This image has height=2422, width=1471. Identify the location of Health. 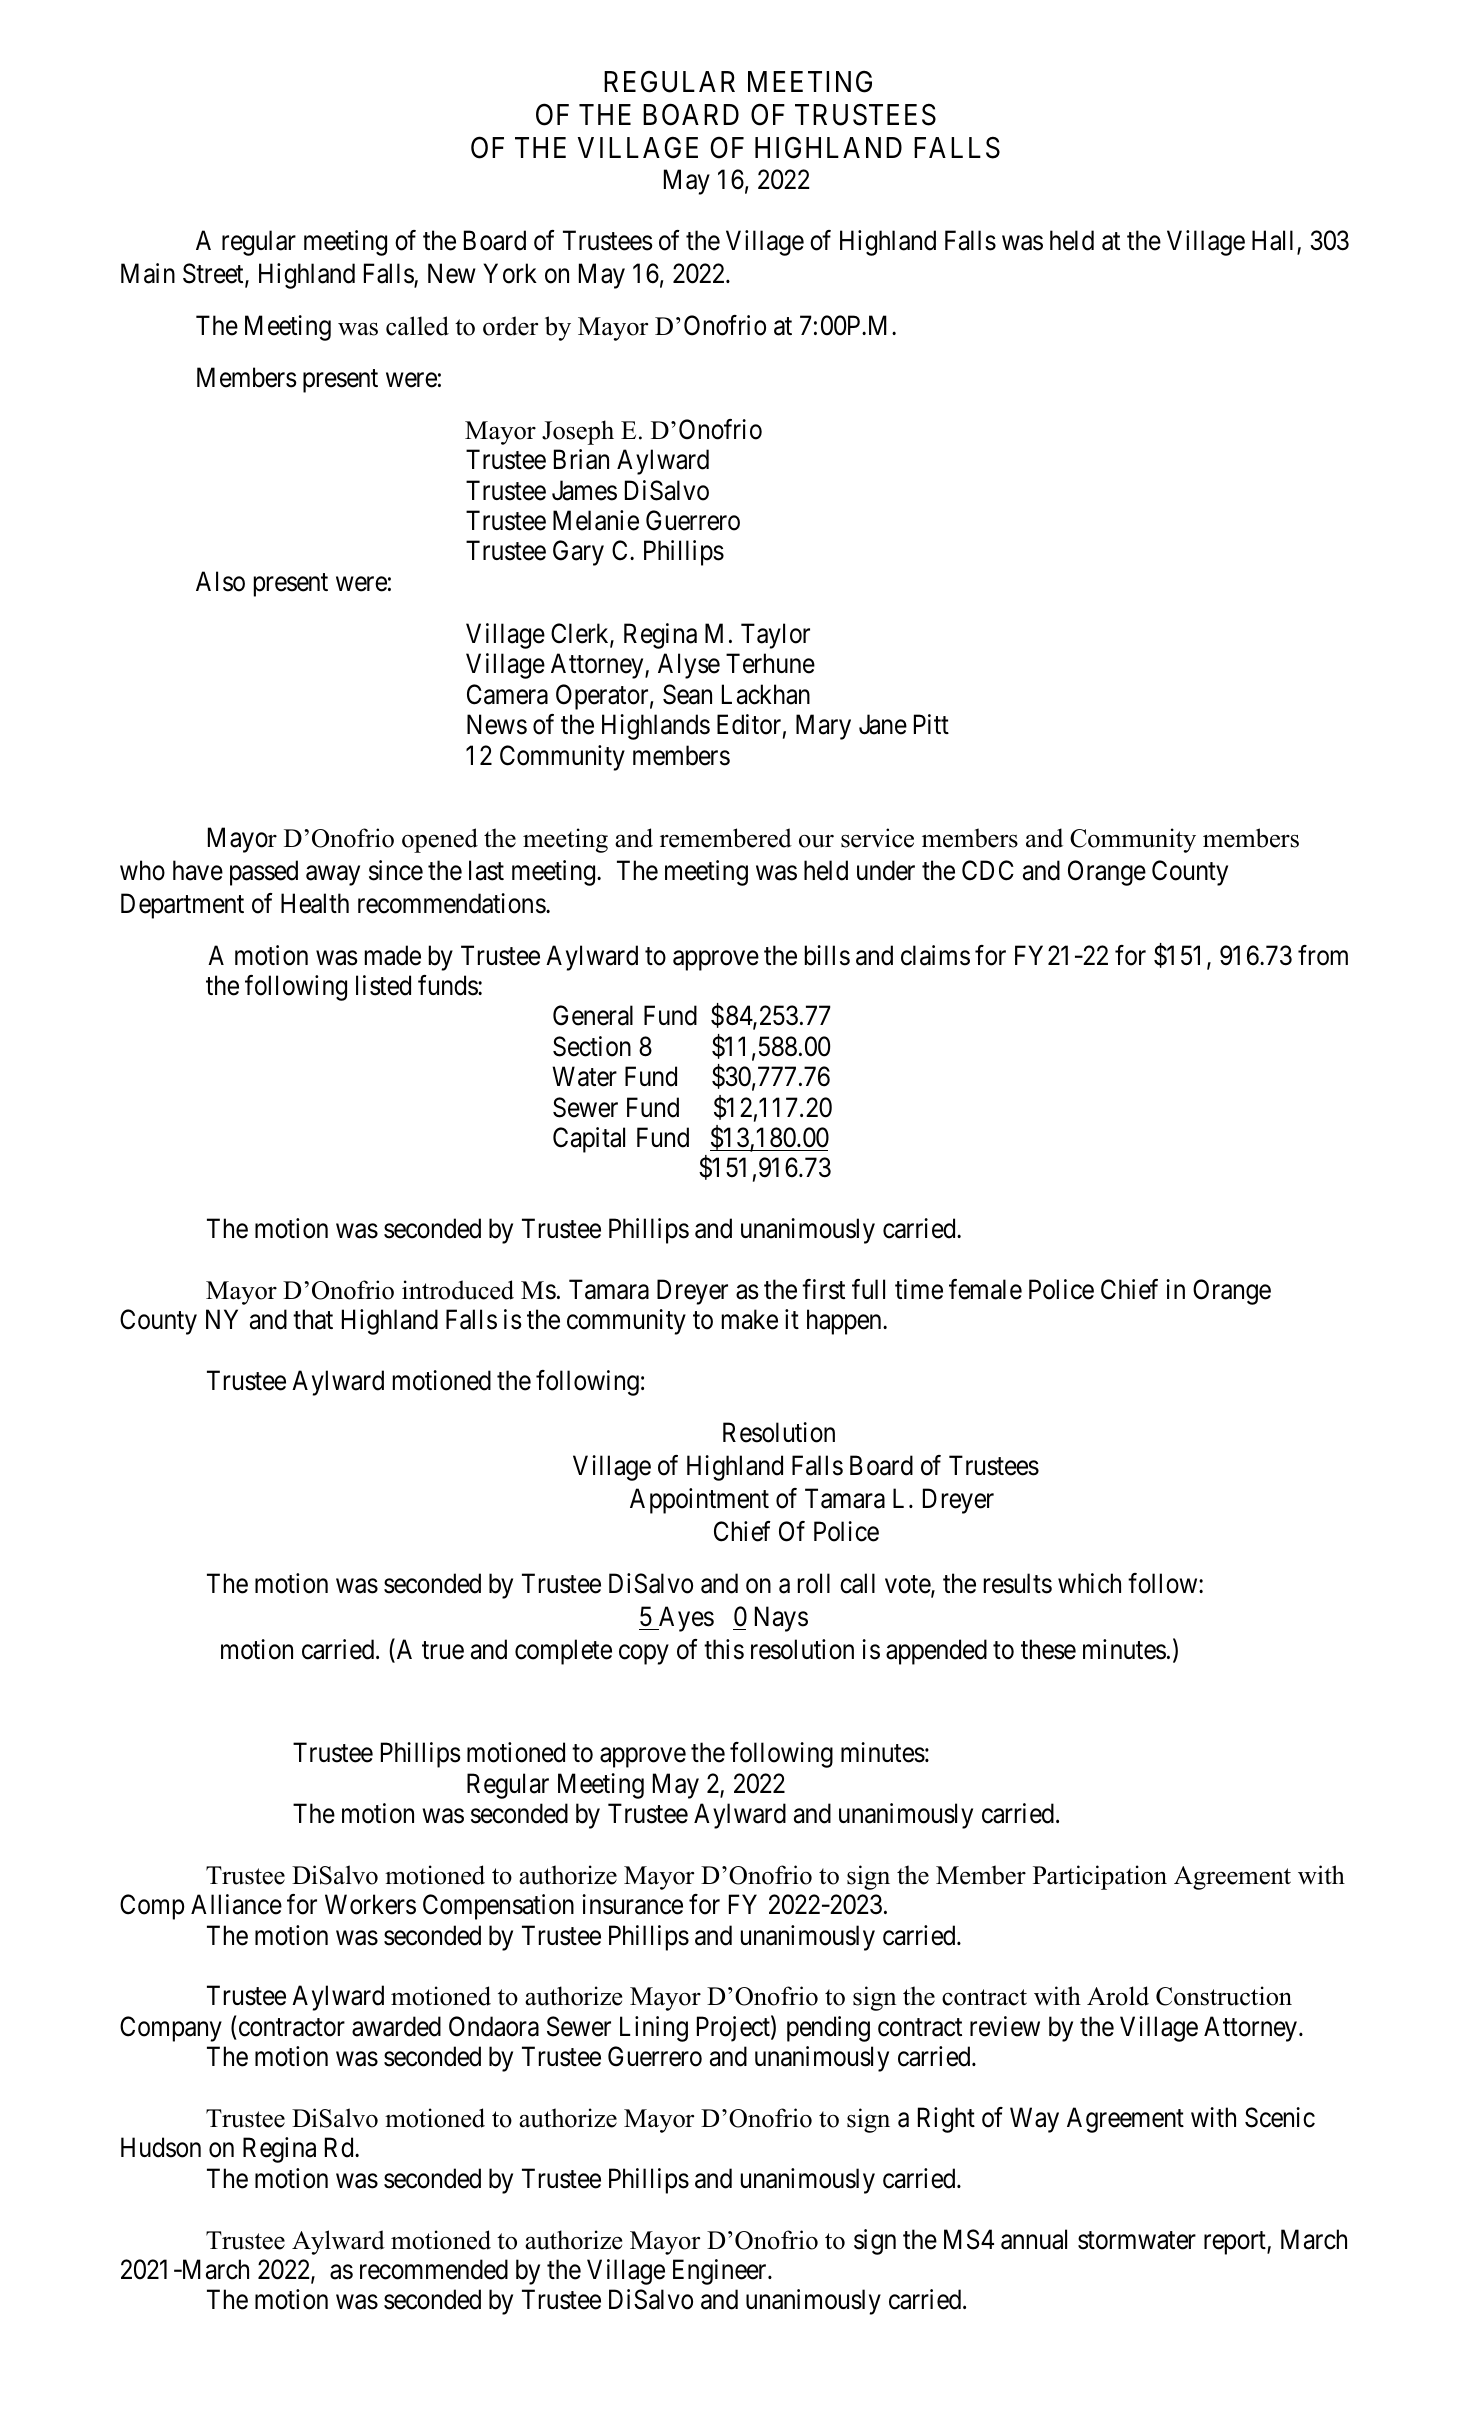
(315, 903).
